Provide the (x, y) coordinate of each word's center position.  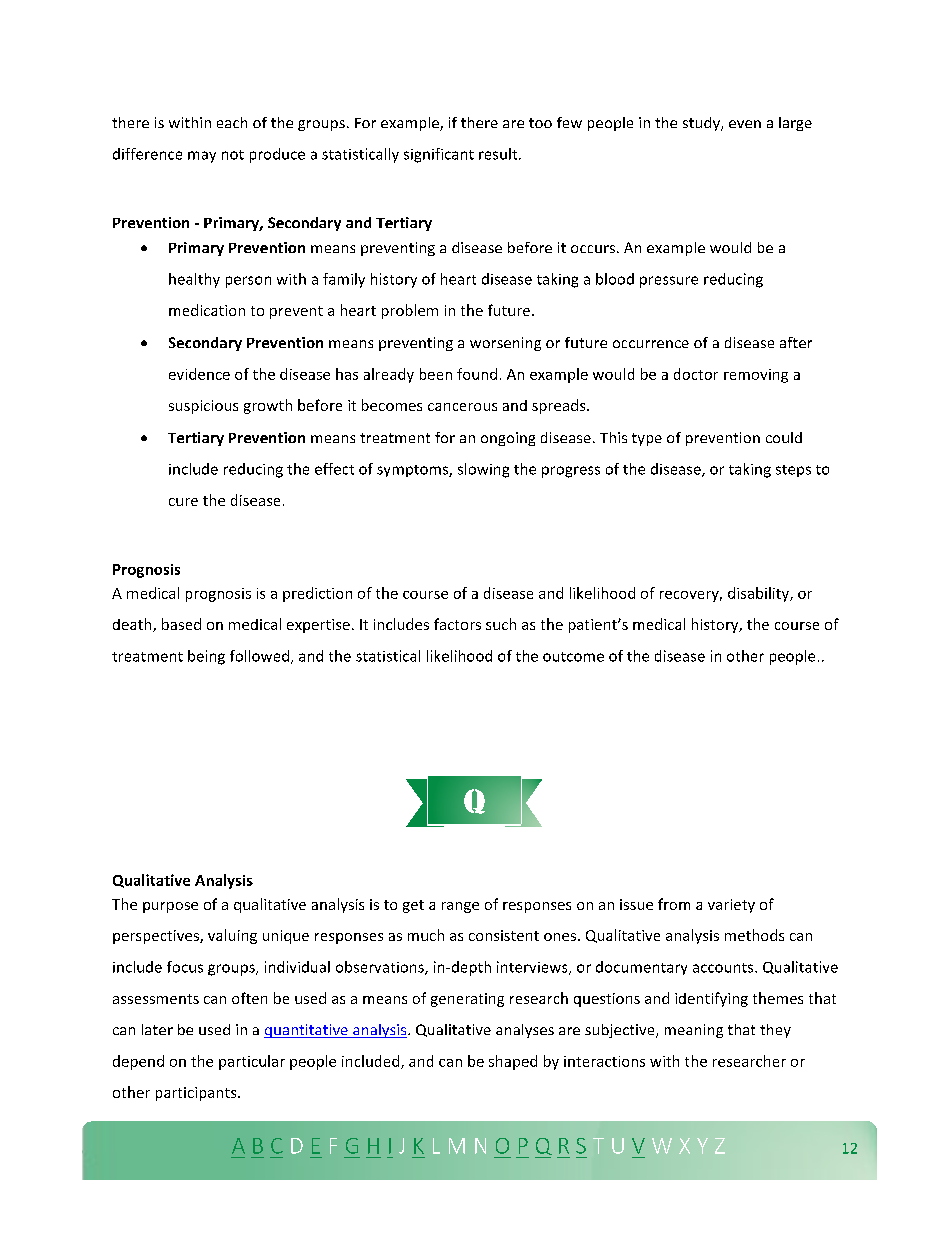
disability (760, 594)
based (181, 624)
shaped (513, 1062)
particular (252, 1062)
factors (457, 624)
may (202, 157)
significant (439, 155)
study (702, 124)
